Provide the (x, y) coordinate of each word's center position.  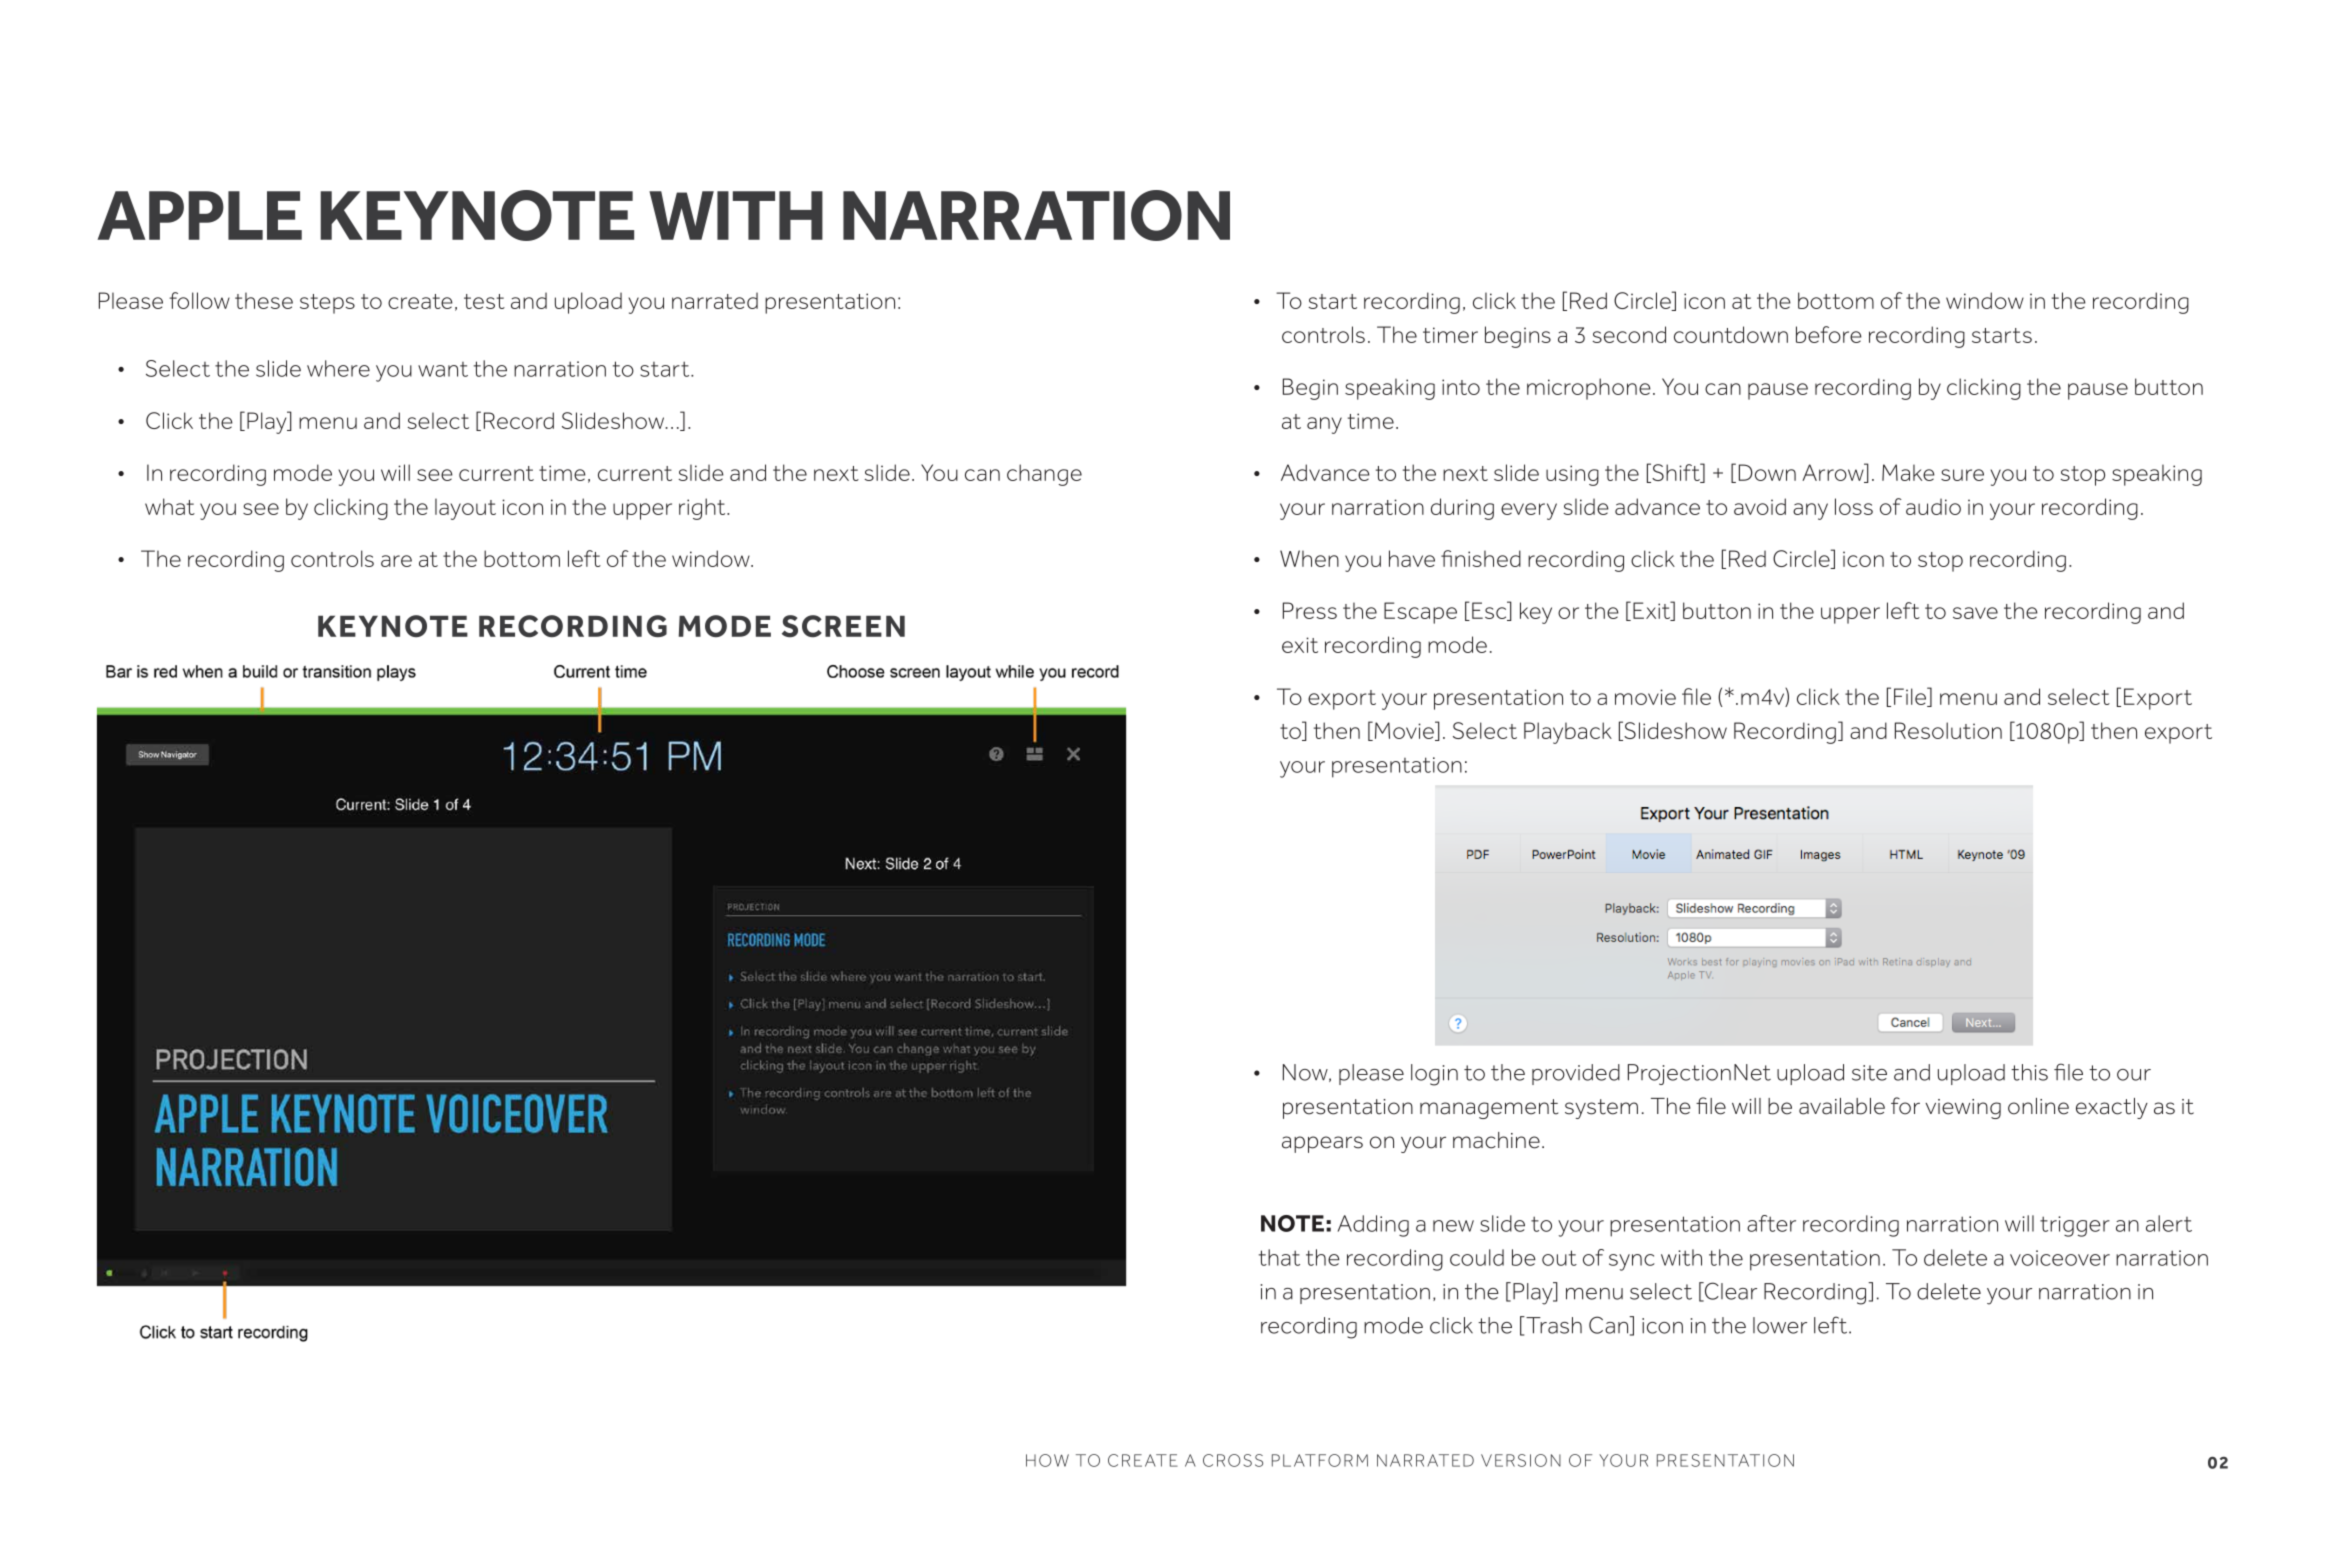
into (1461, 387)
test (484, 301)
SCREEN (843, 626)
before (1829, 334)
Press (1310, 610)
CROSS (1233, 1460)
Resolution (1948, 730)
